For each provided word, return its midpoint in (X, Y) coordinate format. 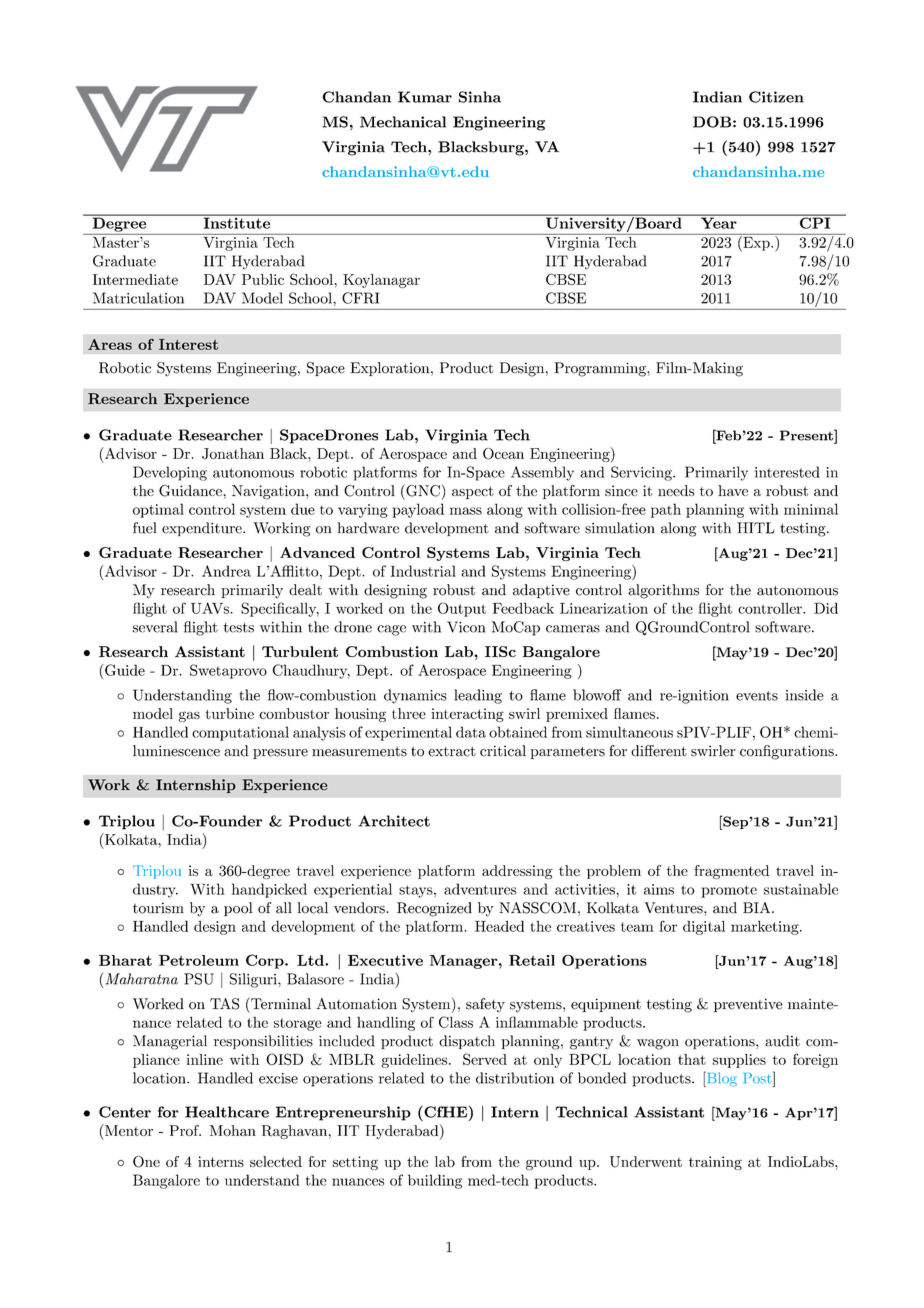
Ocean (503, 454)
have (733, 490)
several (155, 627)
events (757, 696)
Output (462, 609)
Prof (185, 1130)
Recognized (434, 909)
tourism (158, 908)
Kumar (425, 97)
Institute (236, 222)
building (435, 1181)
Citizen (776, 97)
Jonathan (233, 454)
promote (729, 891)
